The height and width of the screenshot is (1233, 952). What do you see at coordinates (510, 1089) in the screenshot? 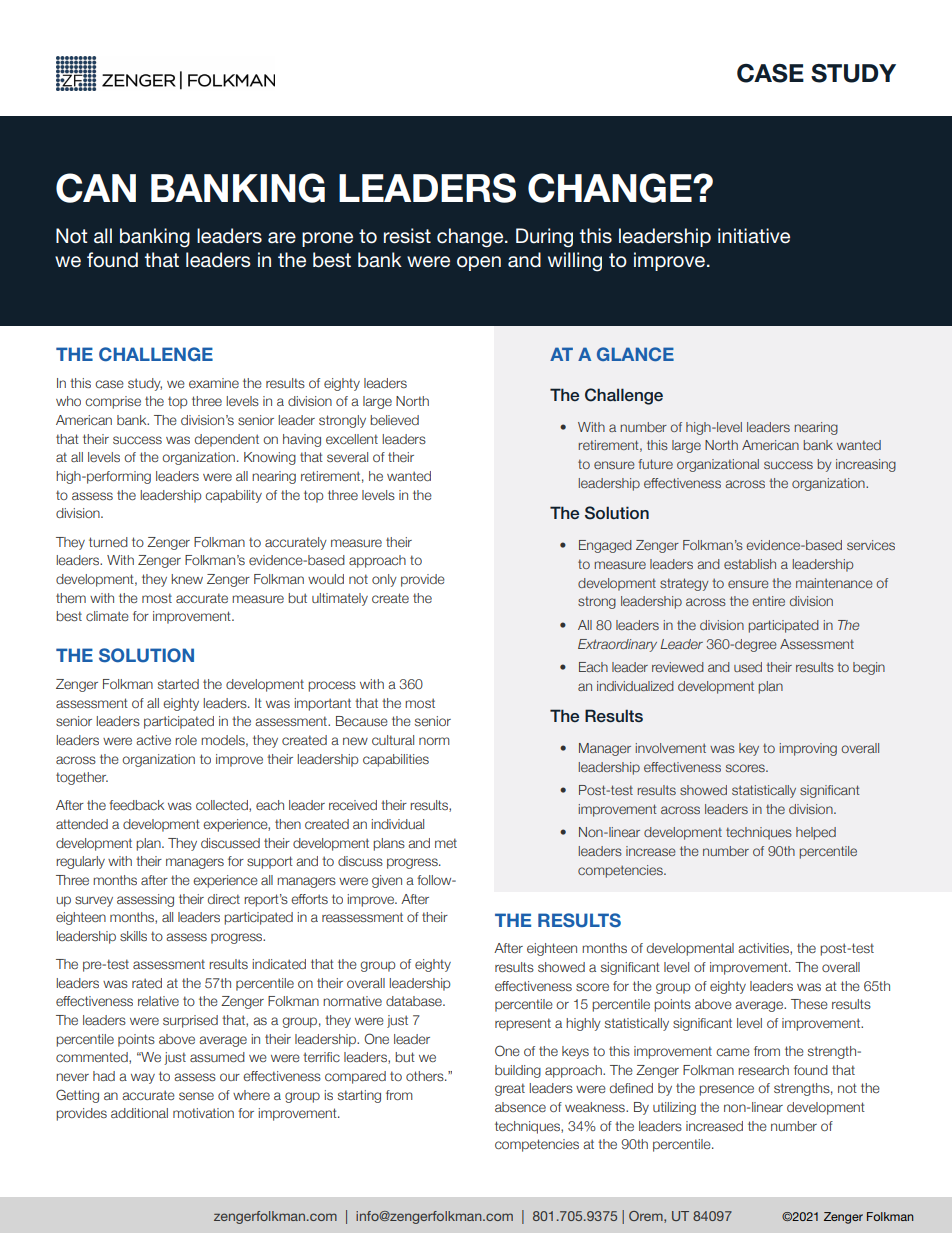
I see `great` at bounding box center [510, 1089].
